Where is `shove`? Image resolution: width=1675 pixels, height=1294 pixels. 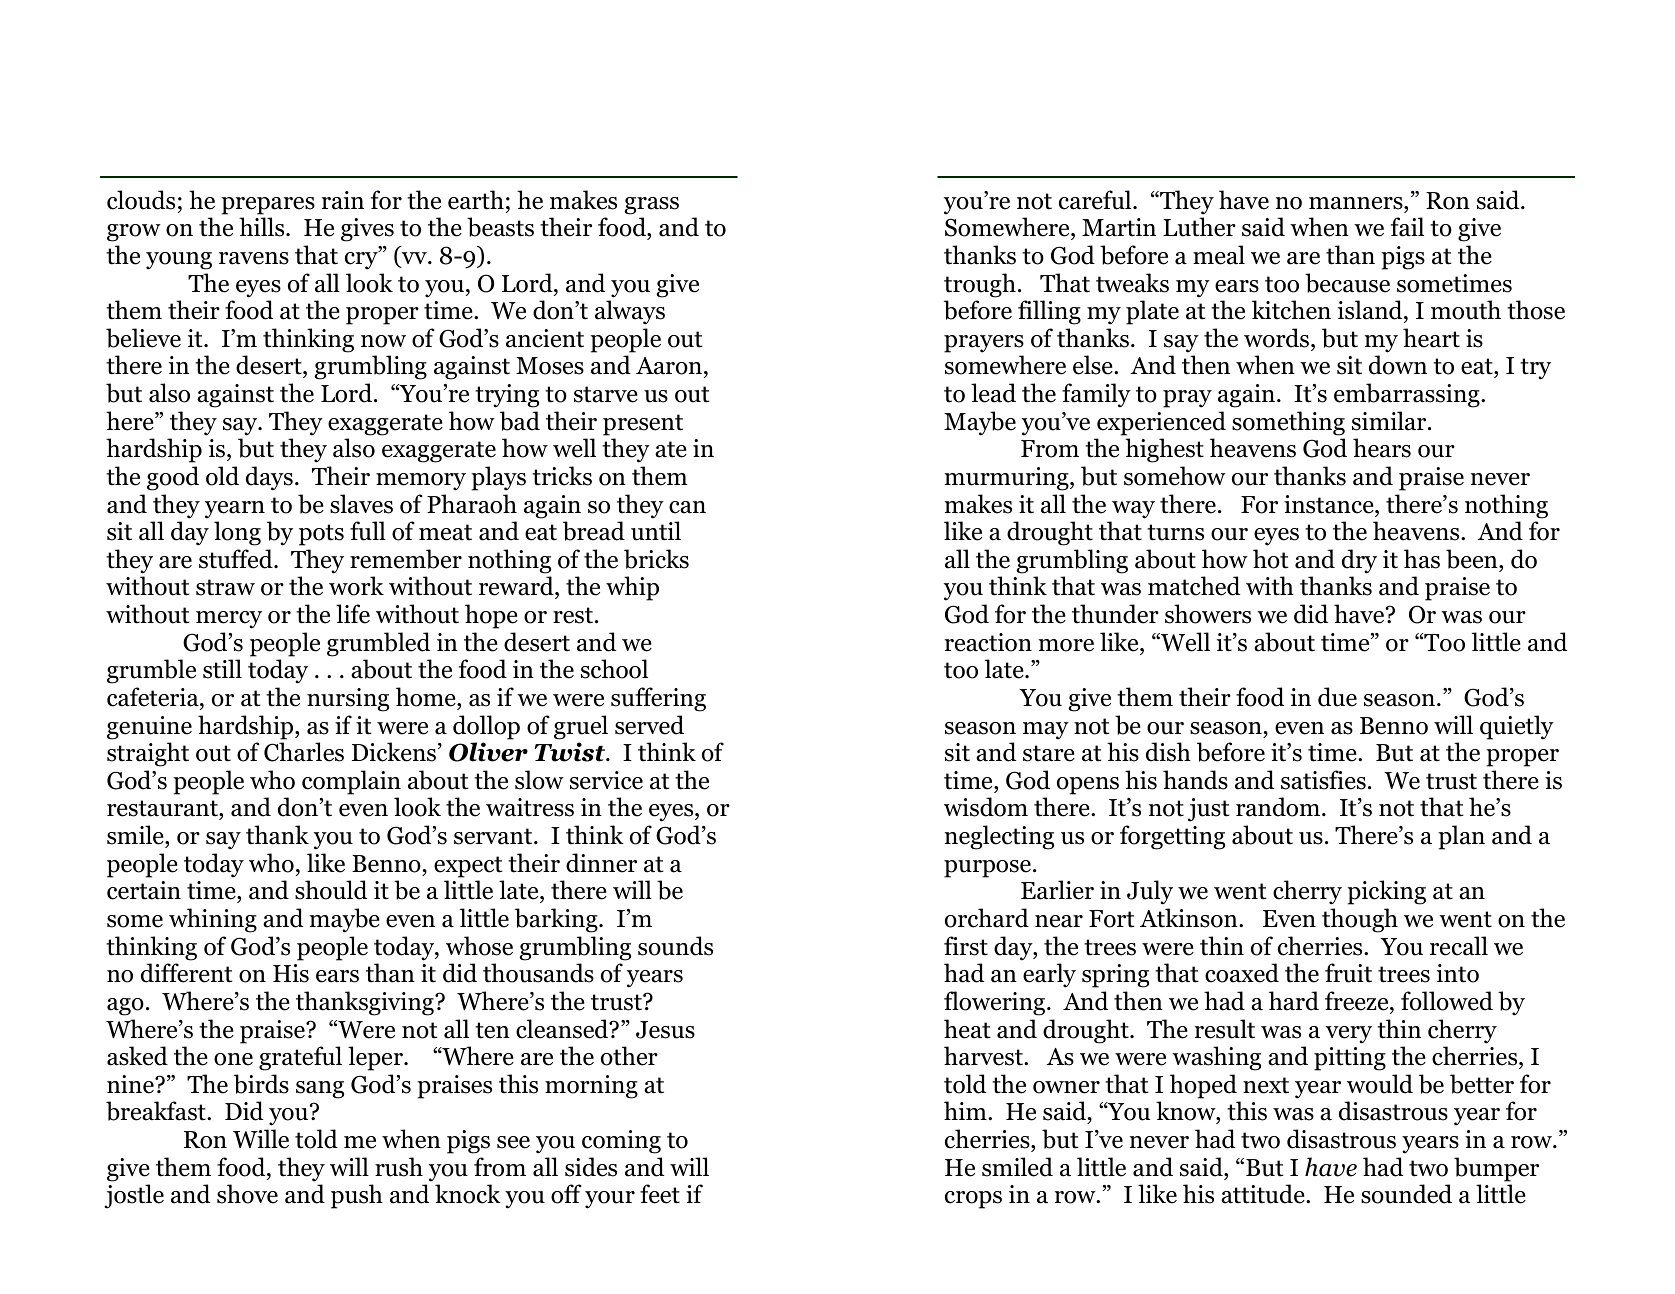
shove is located at coordinates (247, 1194).
